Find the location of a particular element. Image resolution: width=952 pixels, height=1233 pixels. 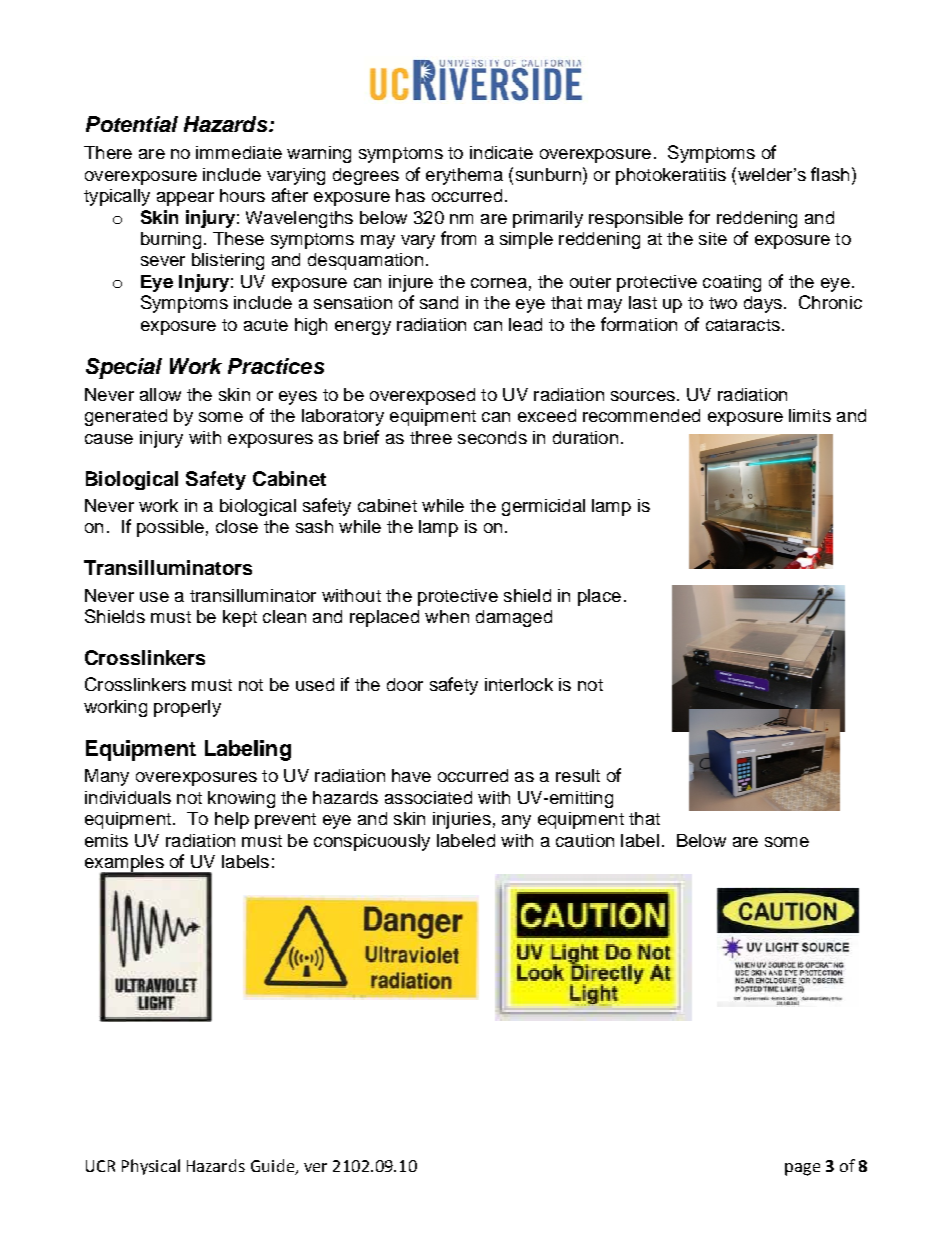

limits is located at coordinates (810, 415).
